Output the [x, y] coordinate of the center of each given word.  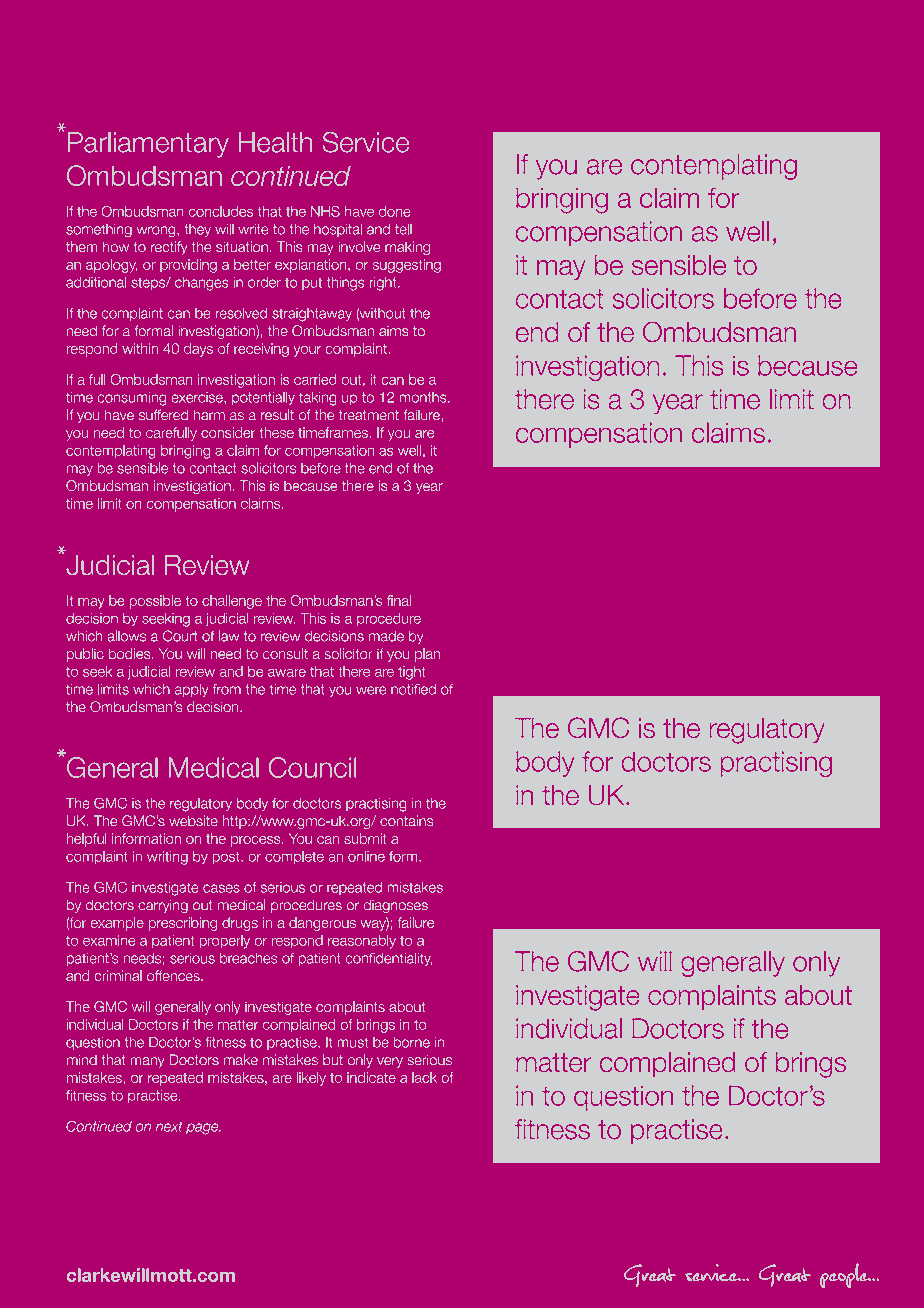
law [229, 636]
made [386, 636]
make [241, 1060]
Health [275, 142]
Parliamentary [148, 145]
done [394, 211]
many [147, 1062]
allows [126, 636]
